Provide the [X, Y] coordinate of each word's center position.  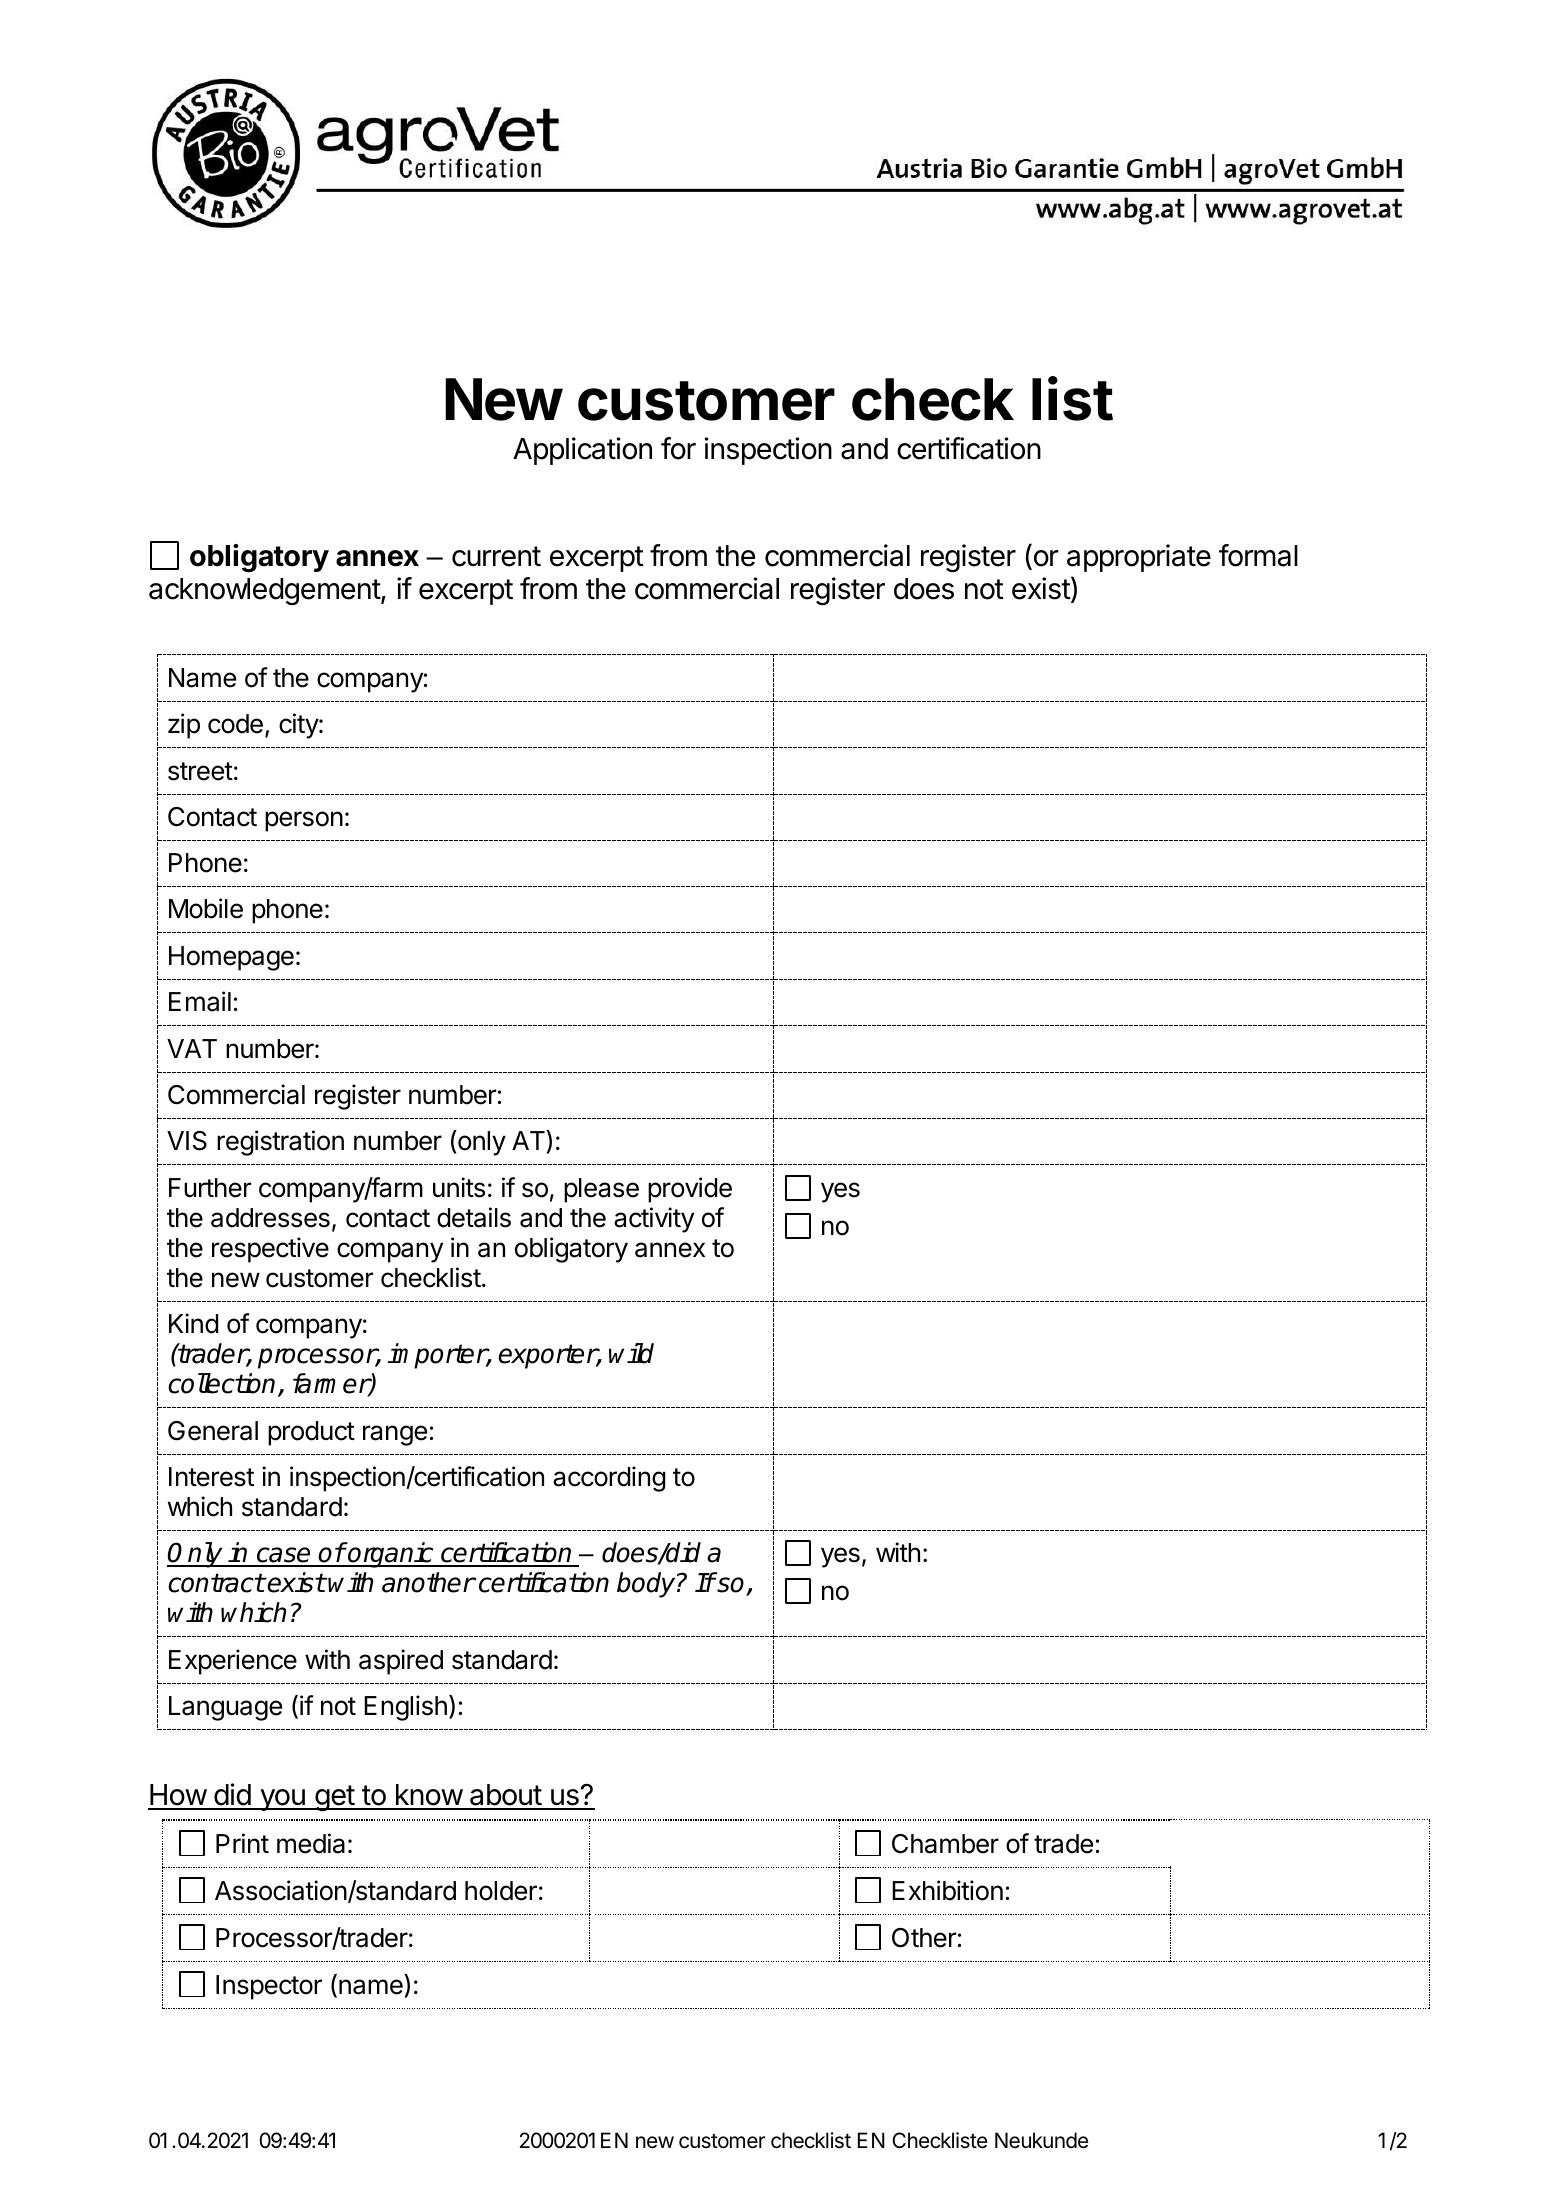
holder [501, 1891]
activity [654, 1220]
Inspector [269, 1987]
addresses [270, 1218]
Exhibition [947, 1890]
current [496, 556]
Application [582, 451]
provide [690, 1190]
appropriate [1139, 558]
